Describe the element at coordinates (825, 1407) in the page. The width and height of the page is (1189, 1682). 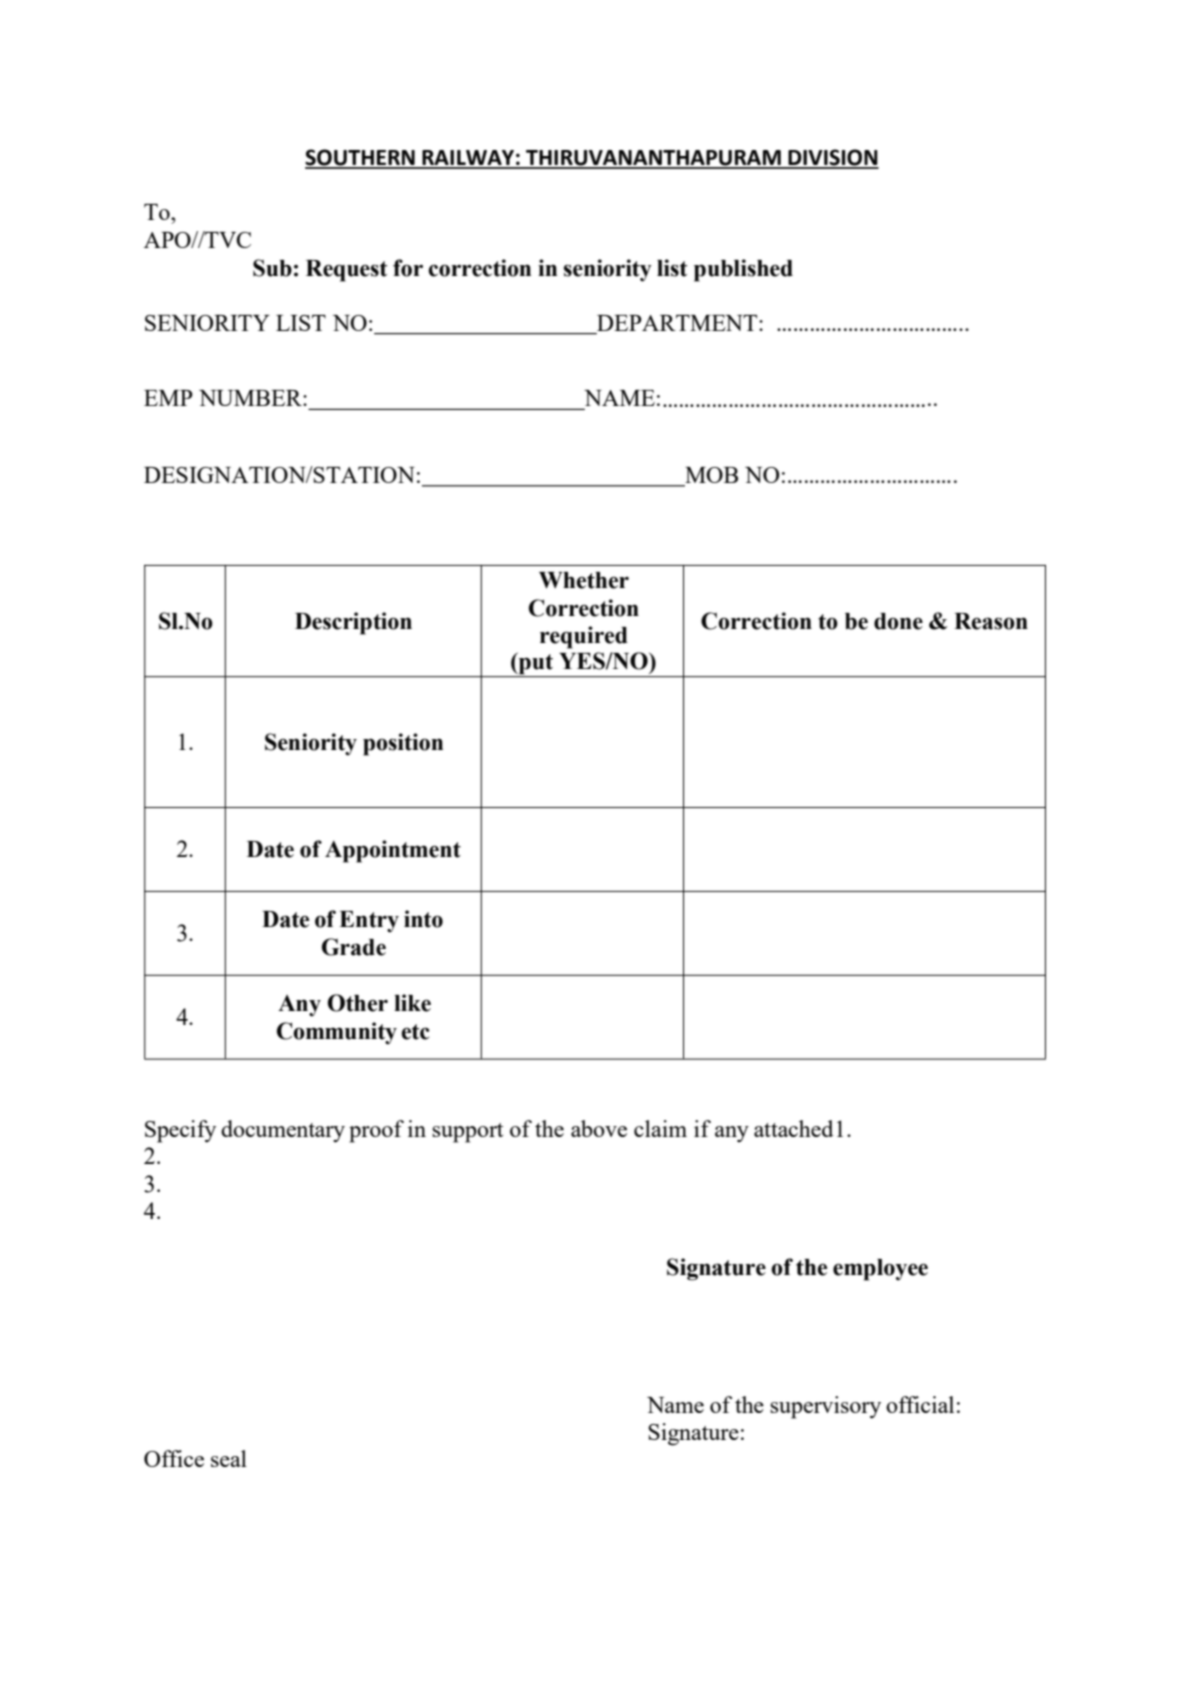
I see `supervisory` at that location.
